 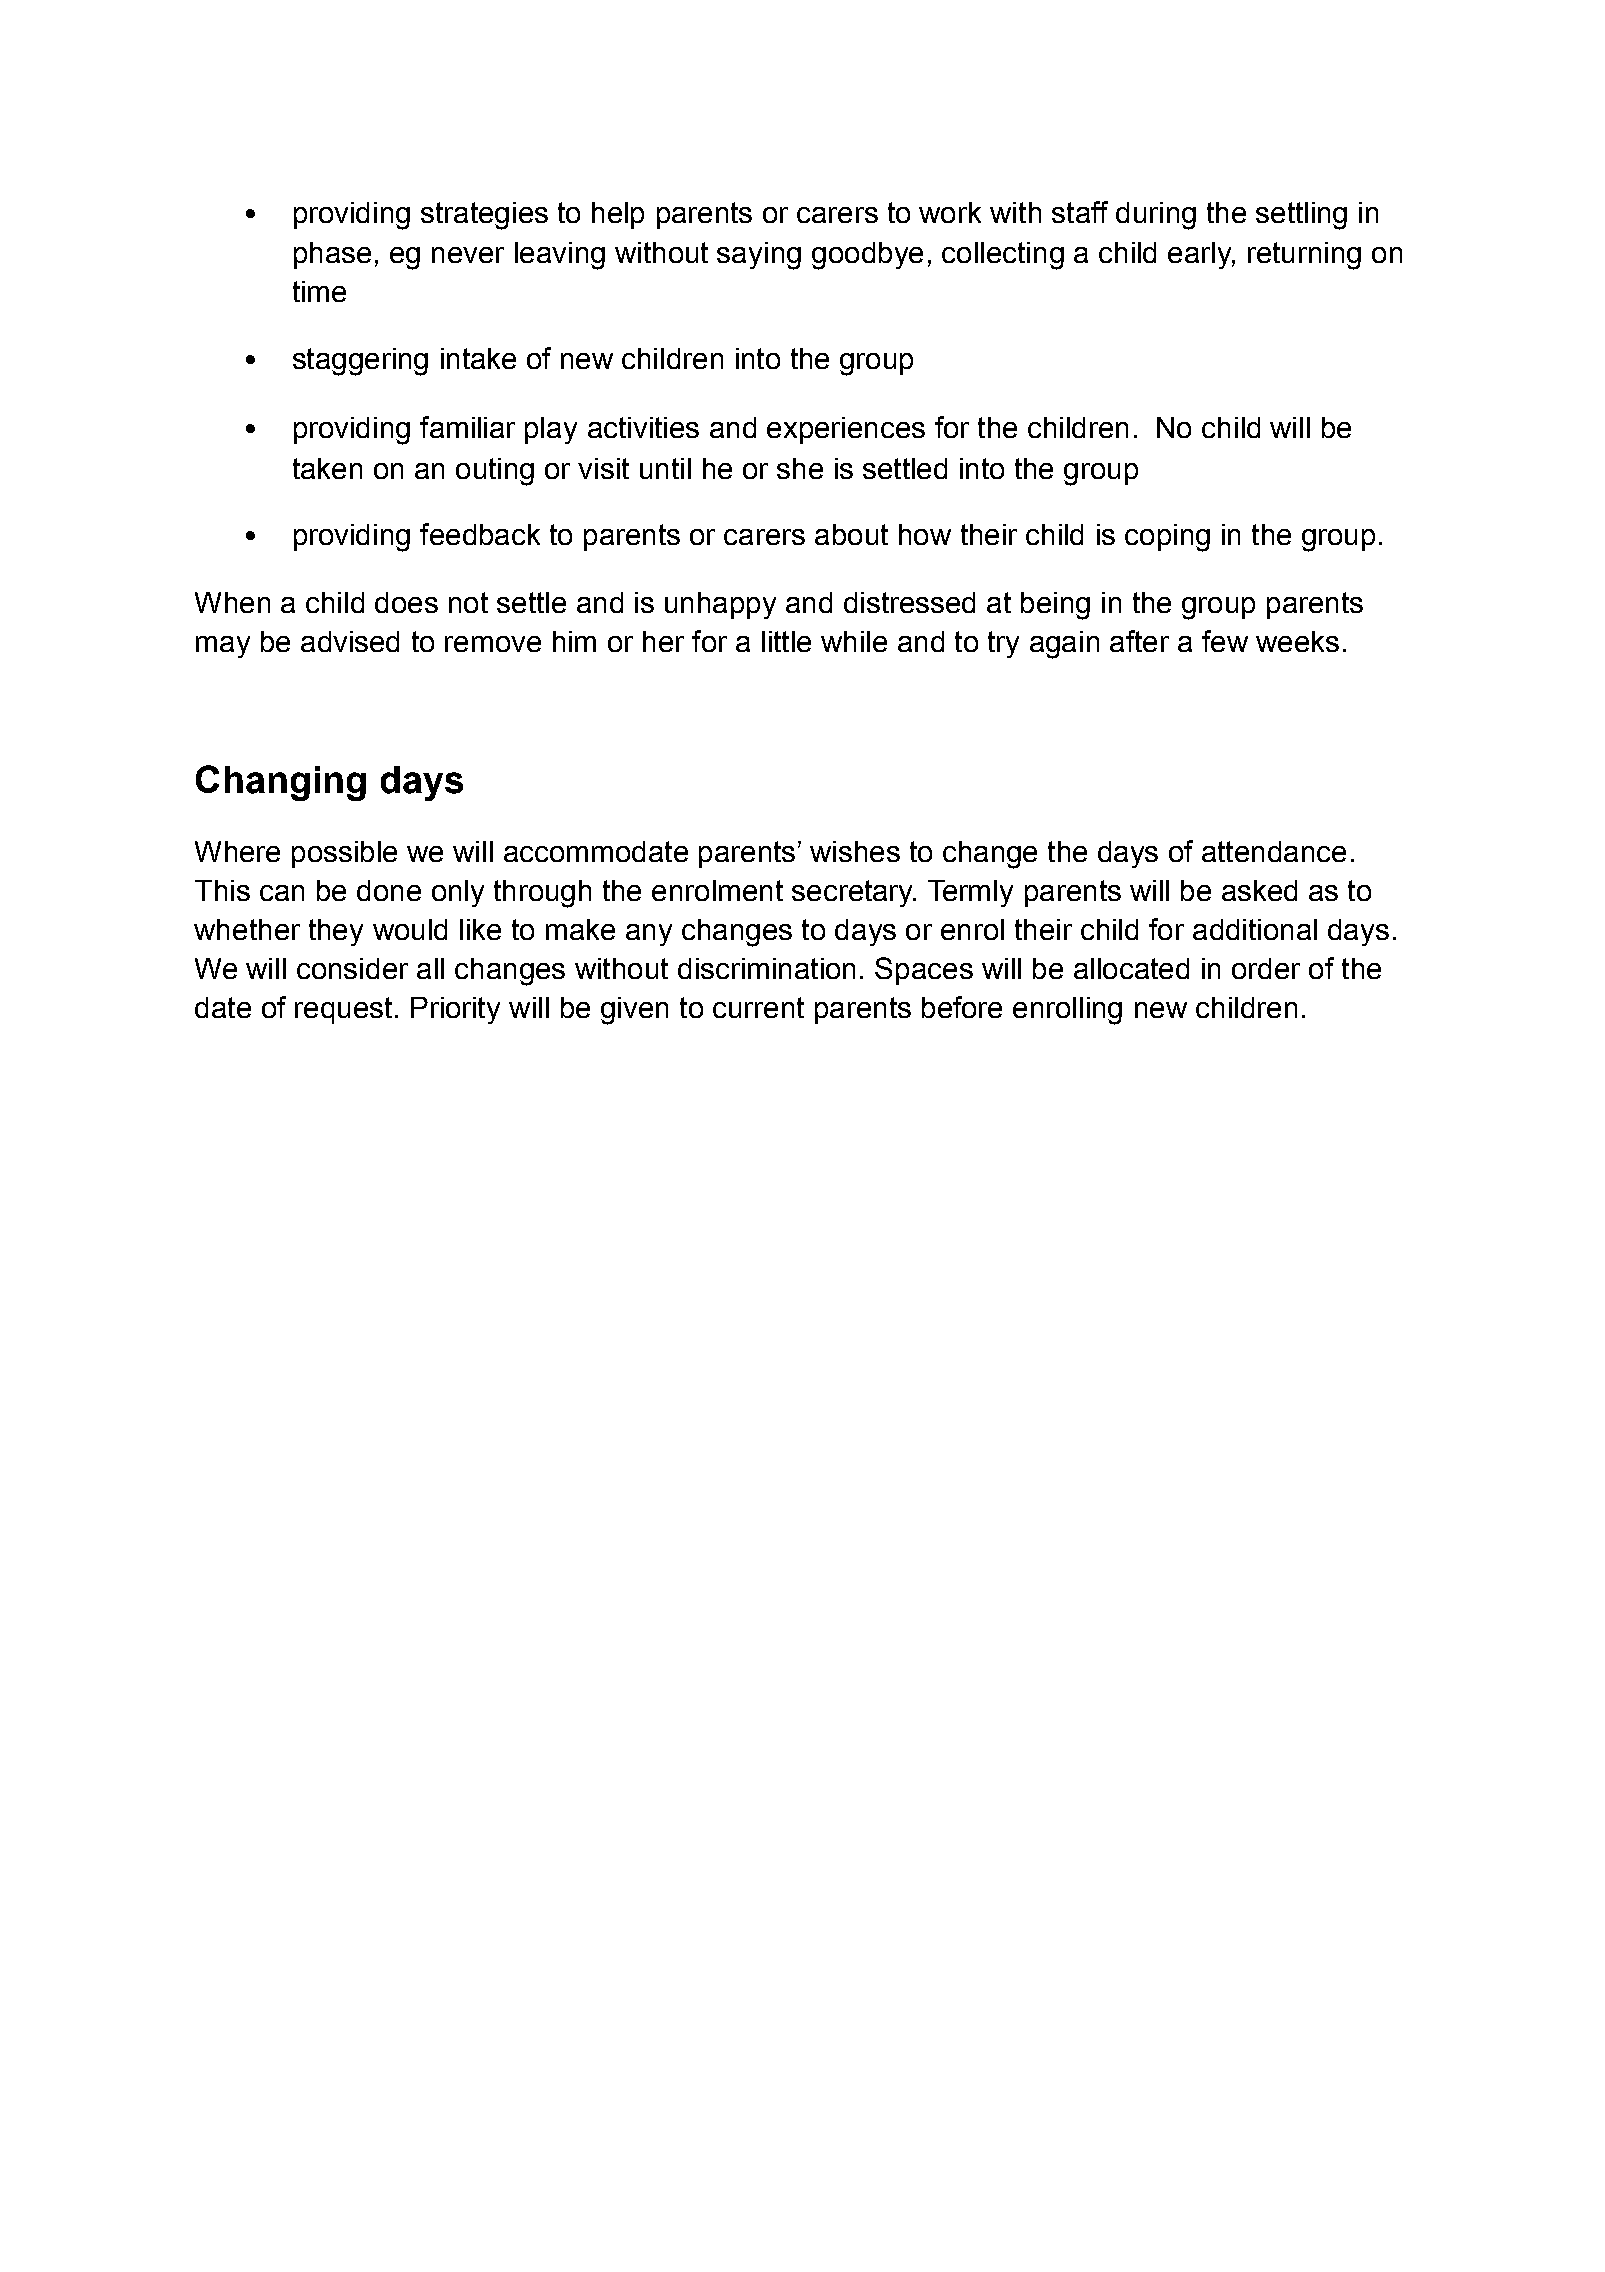 I want to click on about, so click(x=851, y=534).
